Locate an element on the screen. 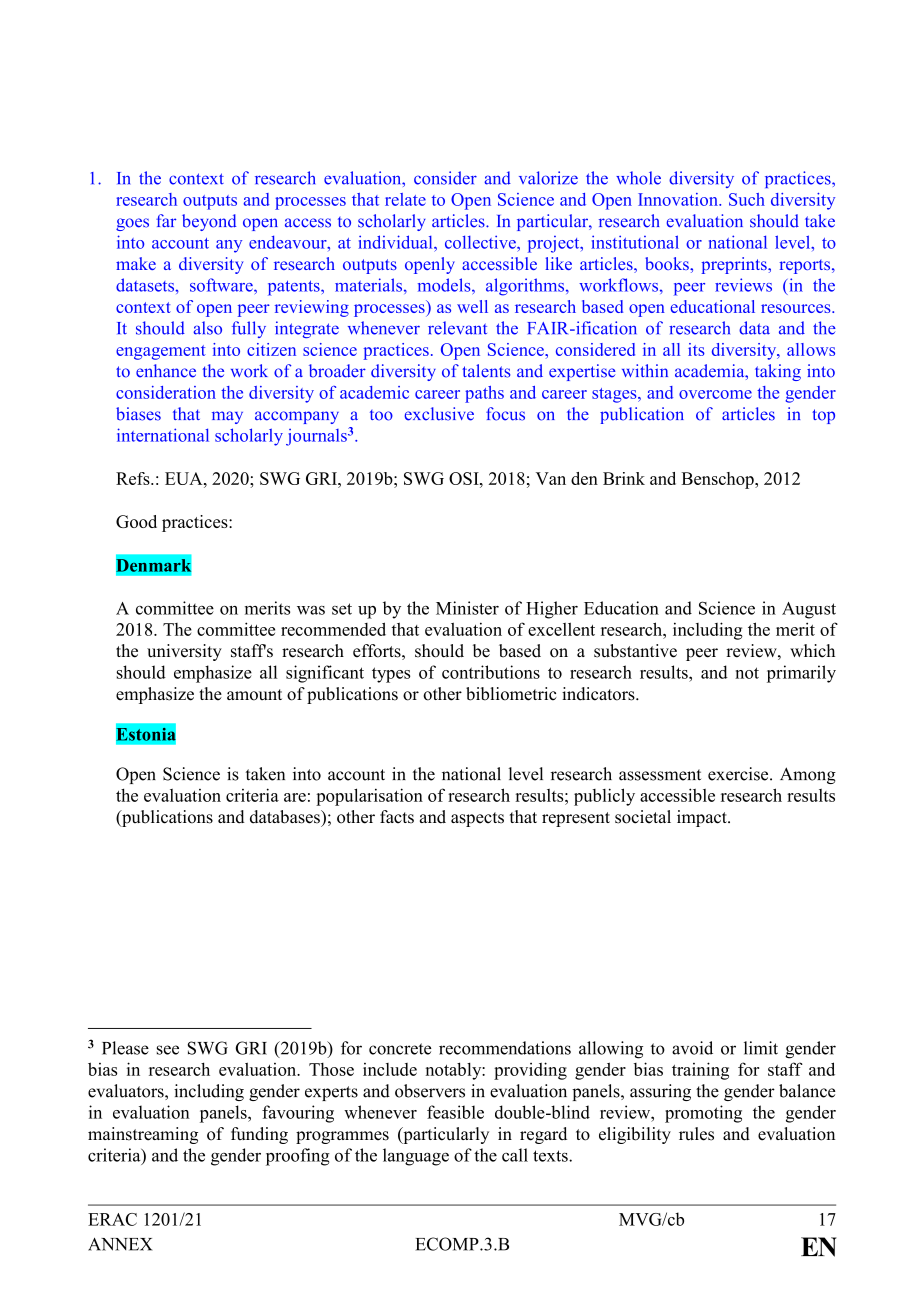 The width and height of the screenshot is (924, 1308). collective is located at coordinates (481, 242).
